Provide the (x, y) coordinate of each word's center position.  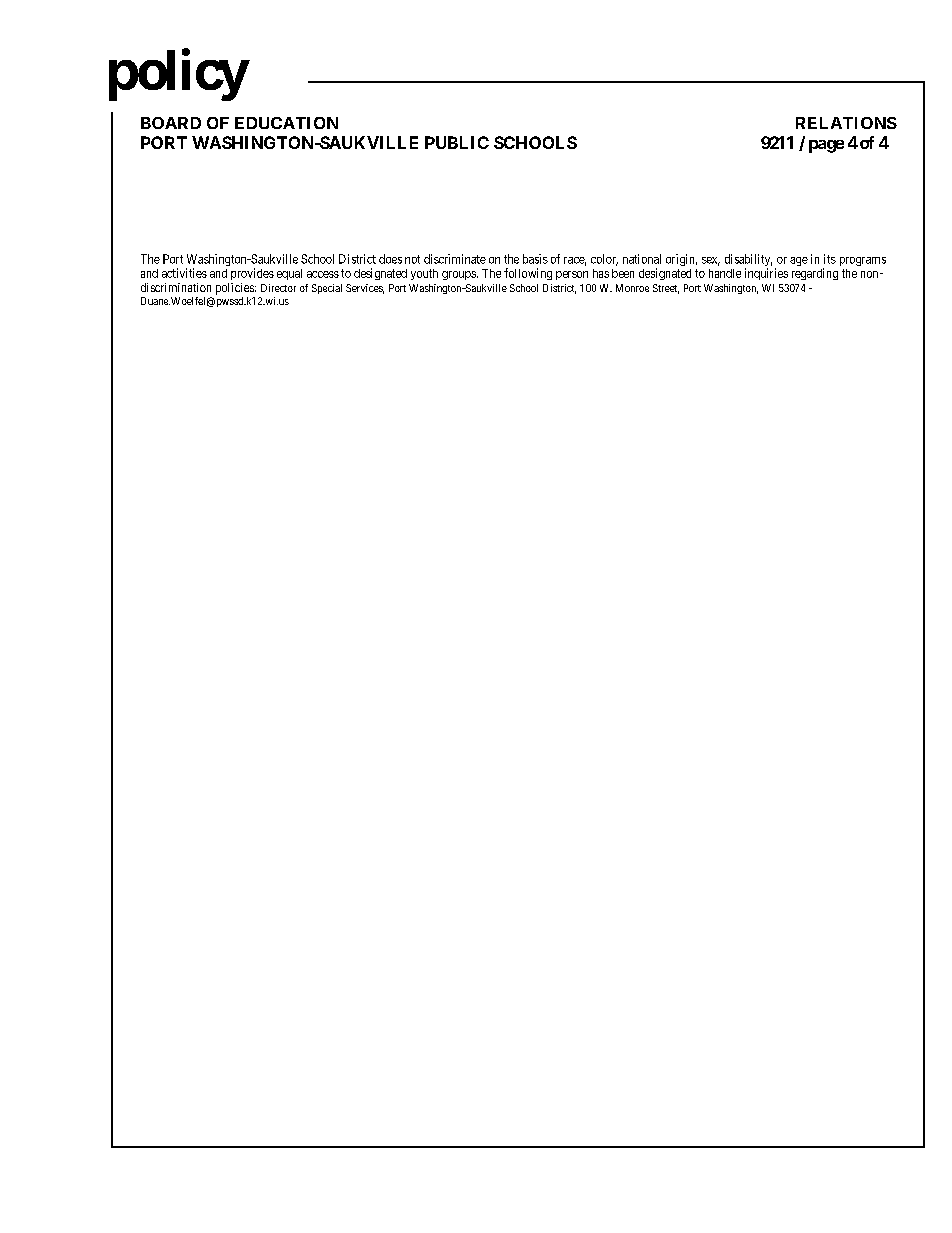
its (830, 259)
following (528, 274)
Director (278, 288)
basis (535, 259)
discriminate (455, 259)
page (826, 146)
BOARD (171, 123)
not (412, 259)
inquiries (766, 274)
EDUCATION (286, 123)
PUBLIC (457, 142)
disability (748, 261)
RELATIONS (846, 123)
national (642, 259)
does (390, 259)
